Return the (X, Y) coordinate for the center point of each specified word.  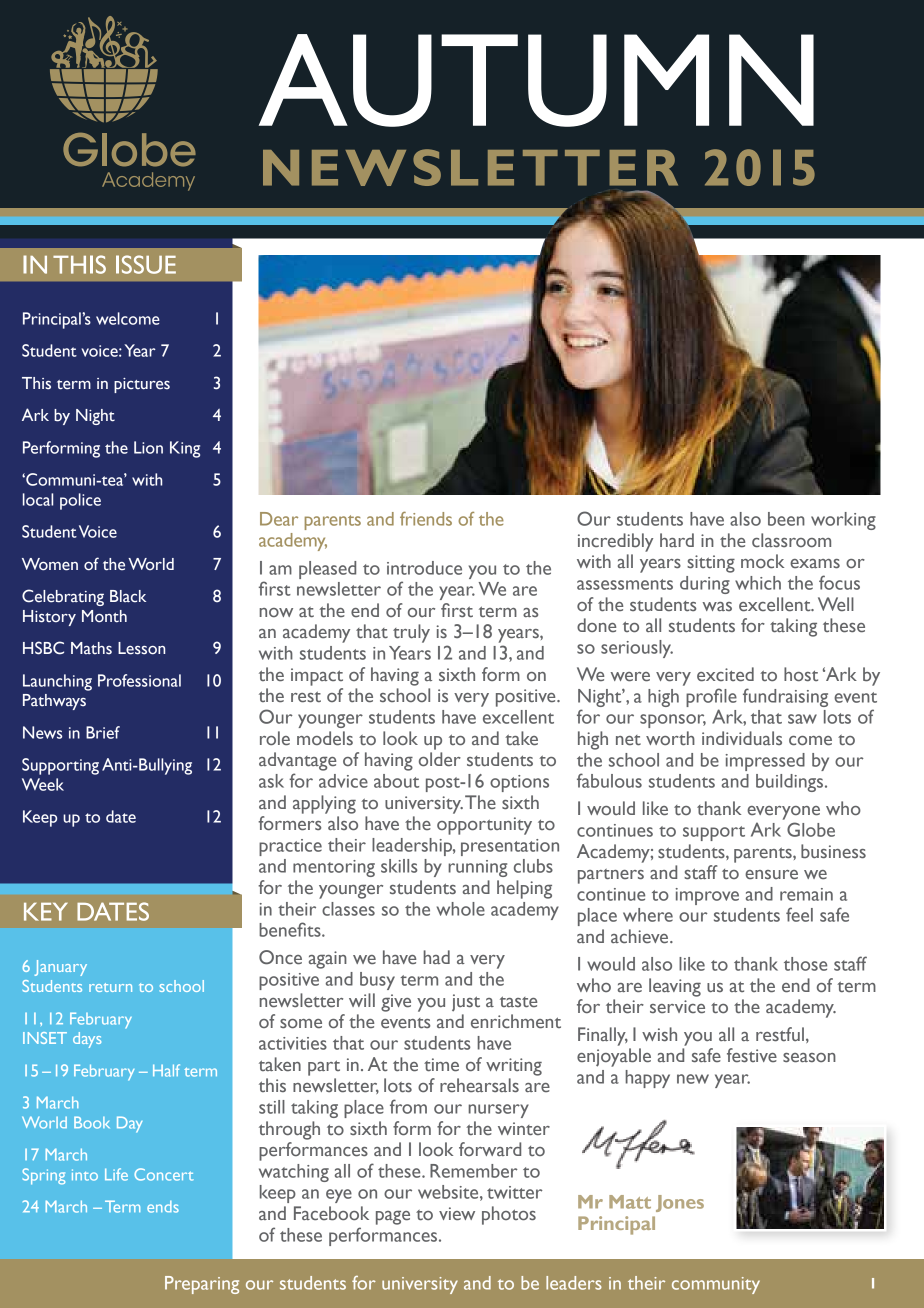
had (436, 957)
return (110, 987)
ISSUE (146, 264)
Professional (139, 680)
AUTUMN (536, 80)
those (805, 964)
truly (411, 633)
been (786, 519)
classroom (791, 540)
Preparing (202, 1285)
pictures (142, 385)
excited (725, 674)
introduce (424, 568)
